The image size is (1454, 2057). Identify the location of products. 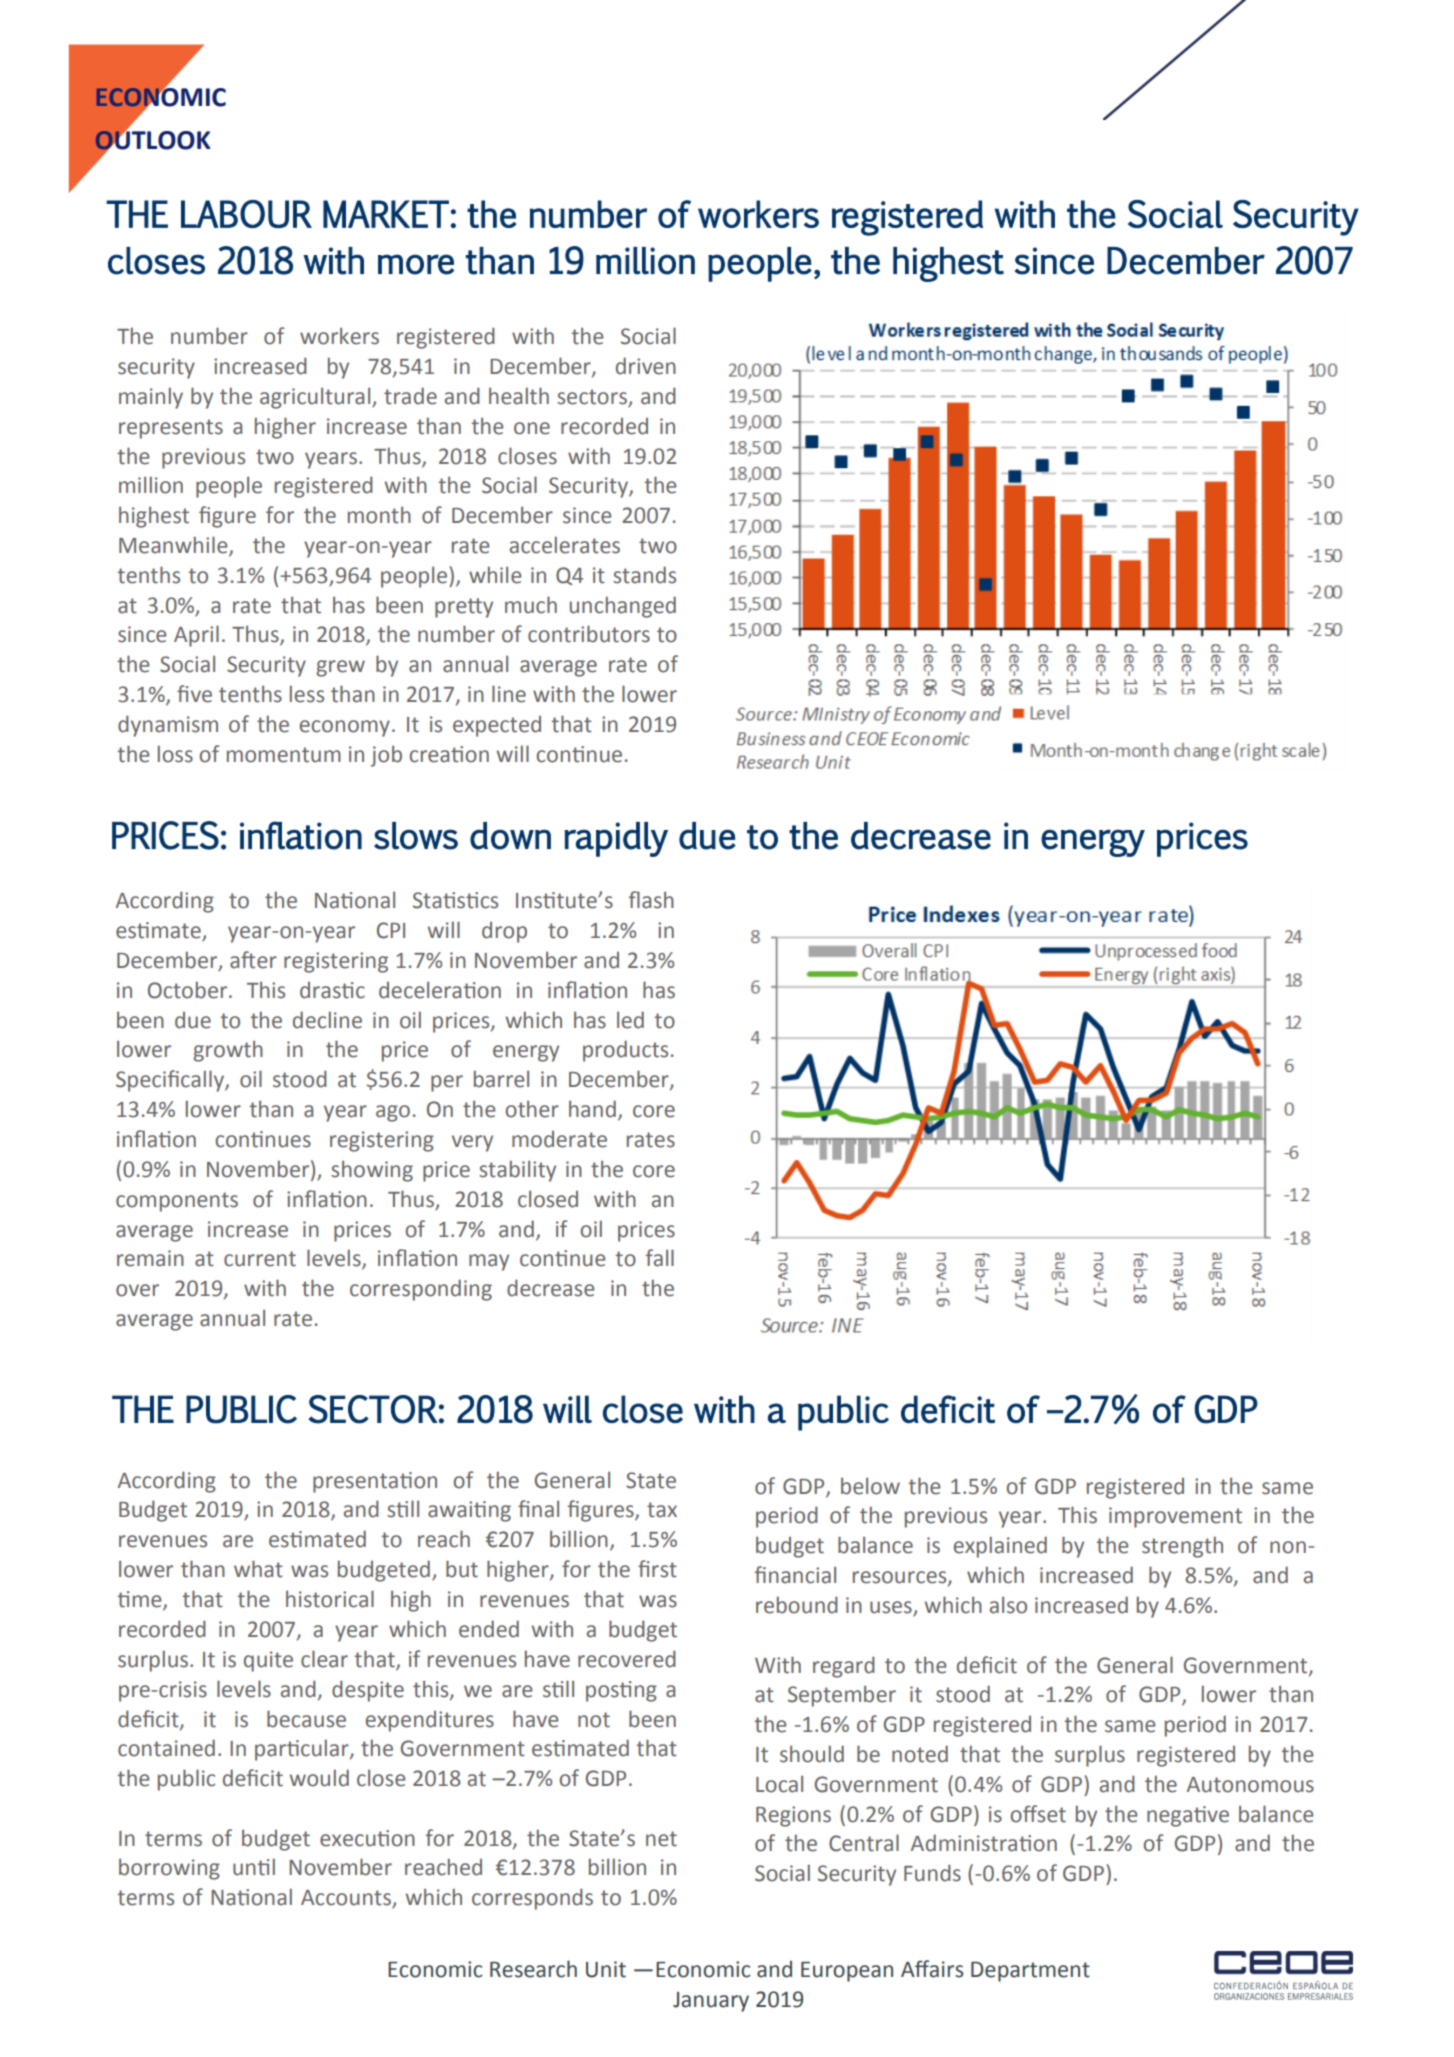
(625, 1051).
